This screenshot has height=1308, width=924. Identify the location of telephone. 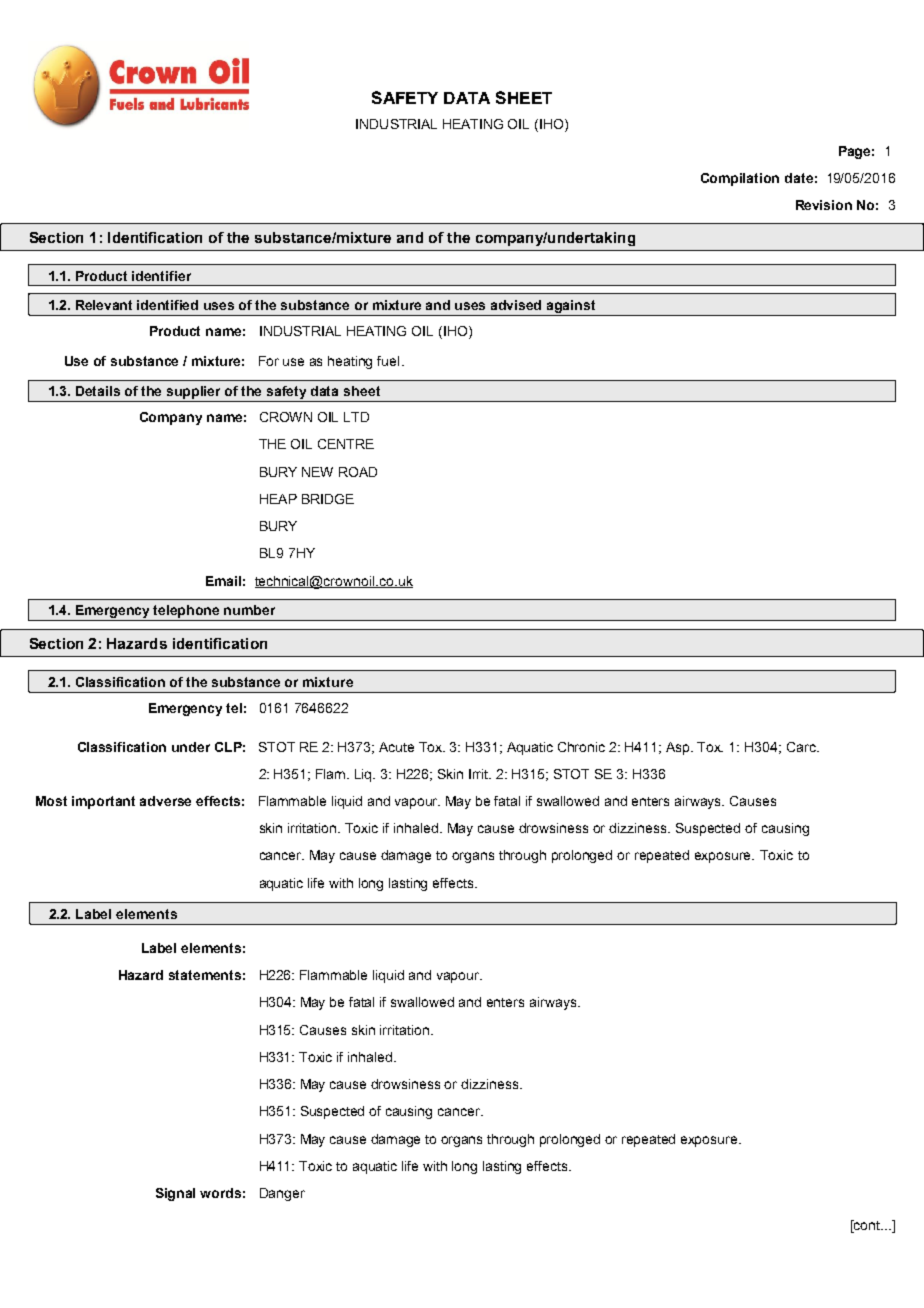
(187, 613).
